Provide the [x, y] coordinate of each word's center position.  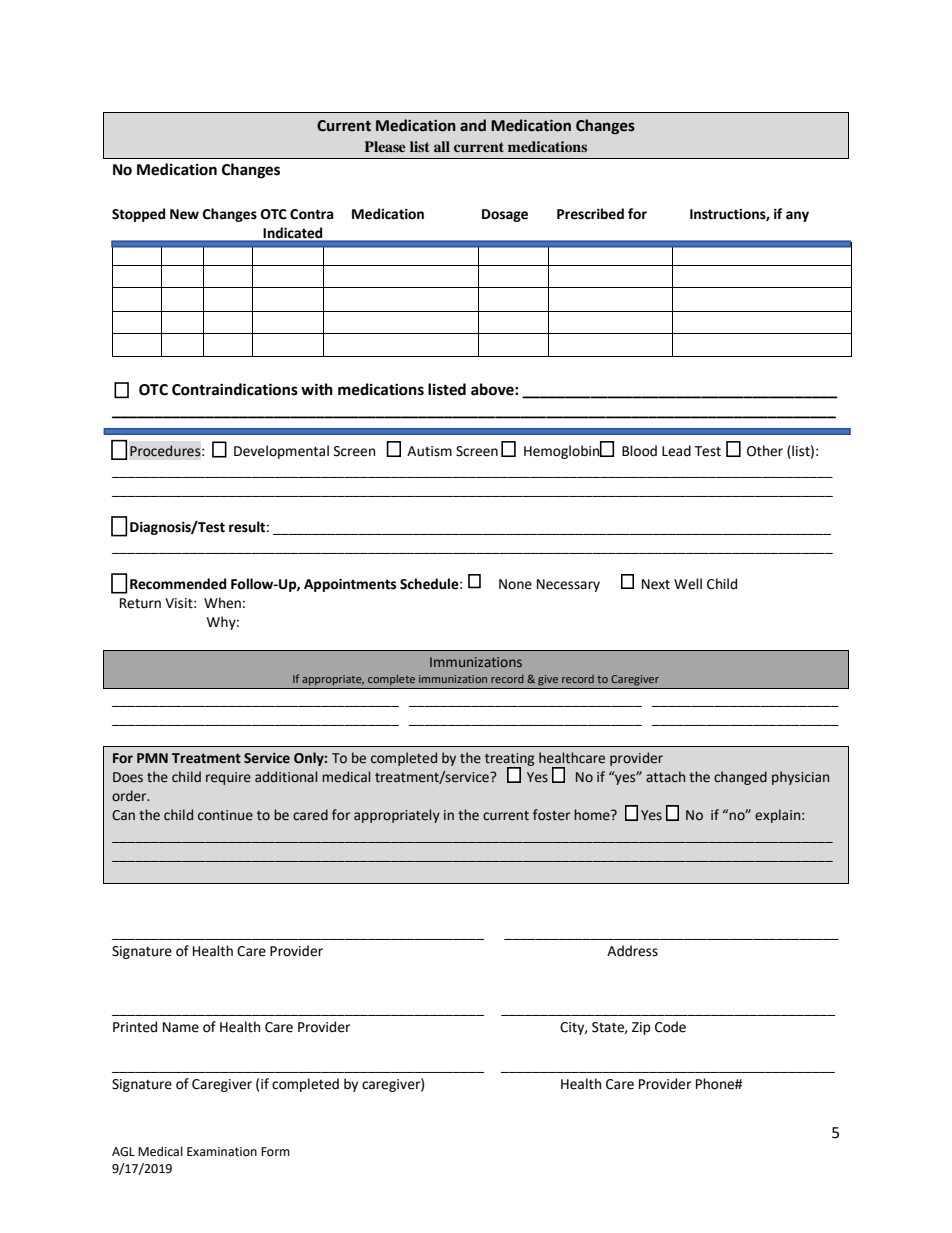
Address [632, 951]
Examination [222, 1152]
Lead [676, 451]
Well [688, 584]
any [797, 216]
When [222, 603]
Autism [429, 451]
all [442, 146]
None [515, 584]
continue [225, 815]
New [184, 214]
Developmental [281, 452]
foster [551, 815]
